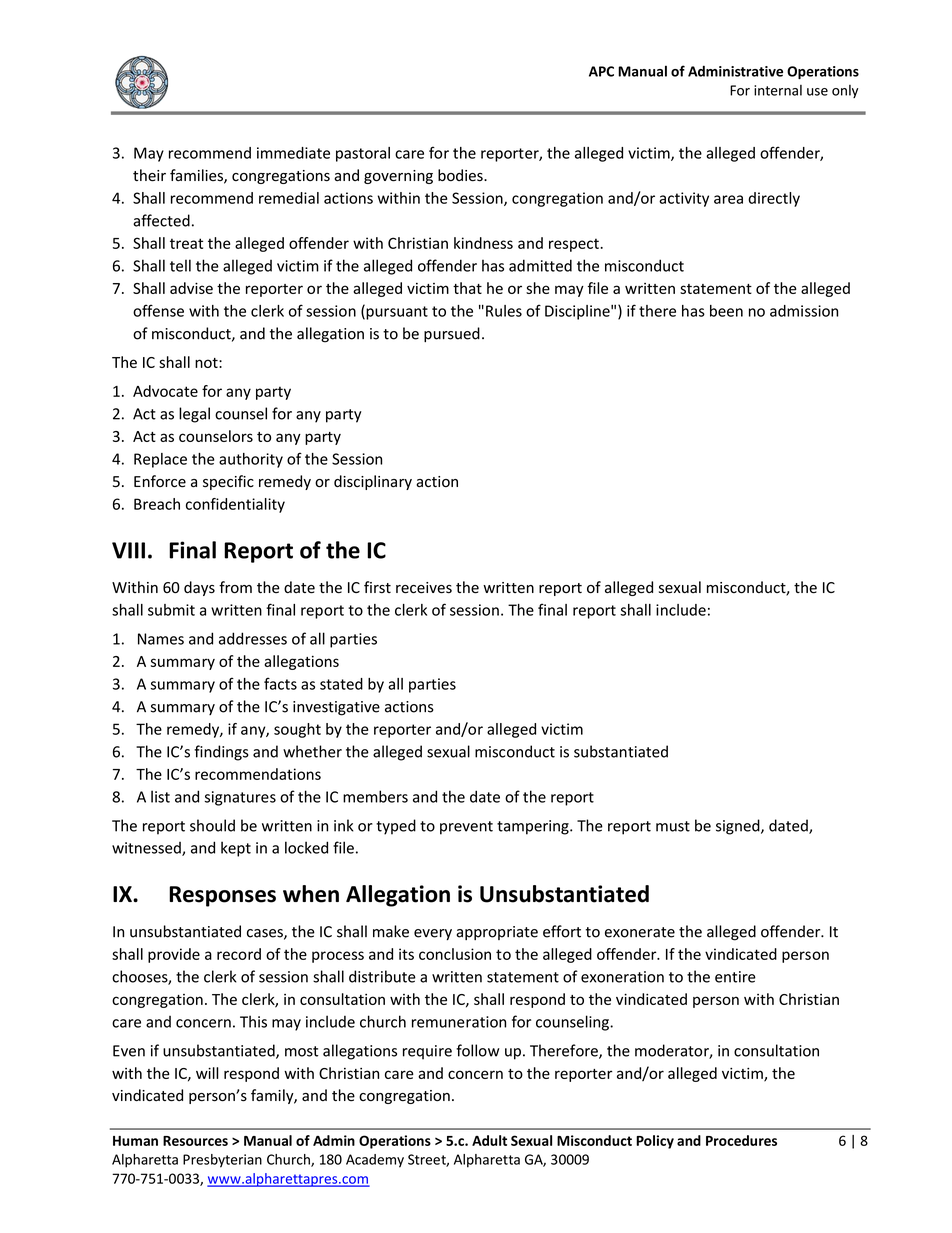 The width and height of the screenshot is (952, 1233). Describe the element at coordinates (373, 482) in the screenshot. I see `disciplinary` at that location.
